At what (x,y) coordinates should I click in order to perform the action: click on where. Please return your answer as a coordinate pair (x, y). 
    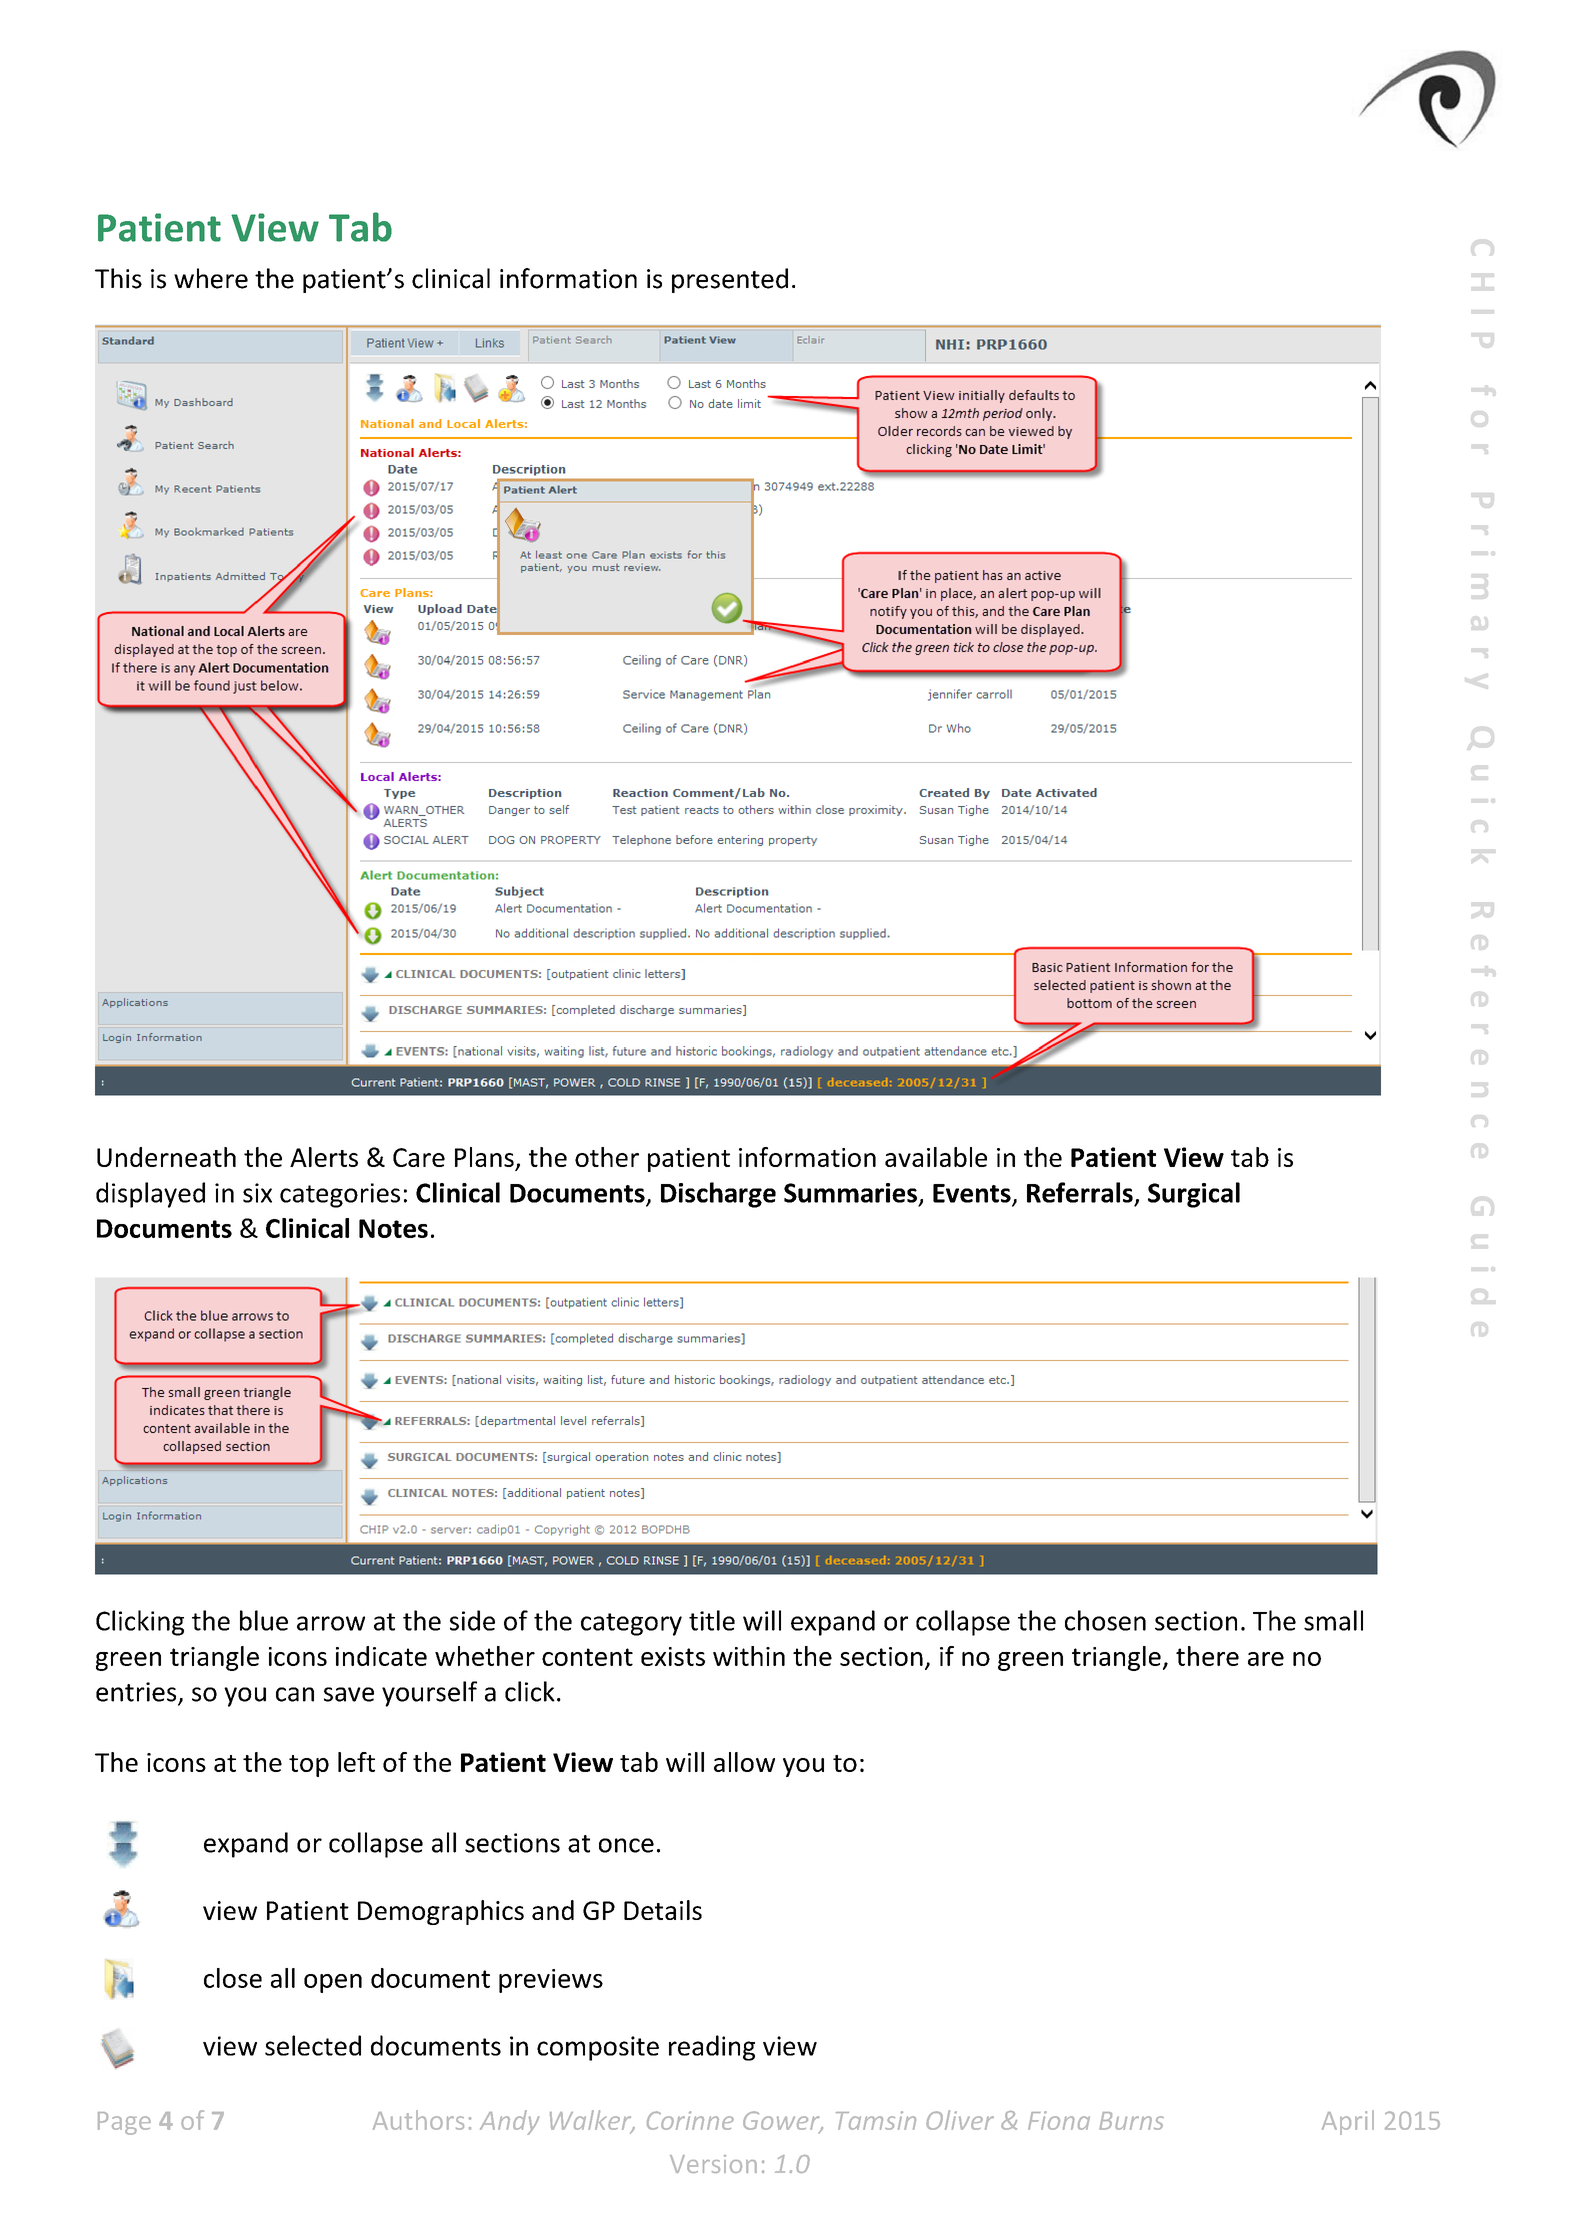
    Looking at the image, I should click on (211, 278).
